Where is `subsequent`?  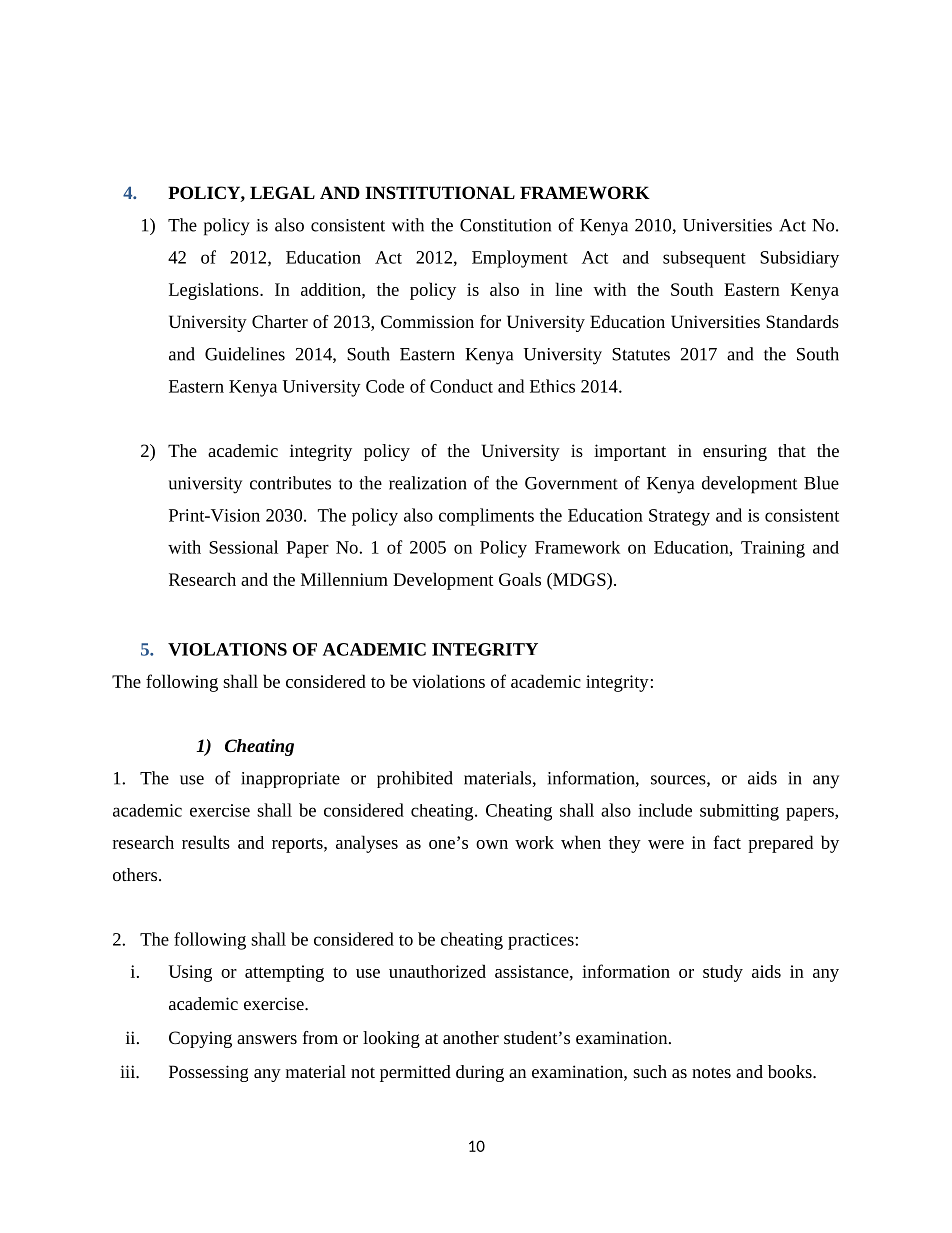 subsequent is located at coordinates (704, 259).
